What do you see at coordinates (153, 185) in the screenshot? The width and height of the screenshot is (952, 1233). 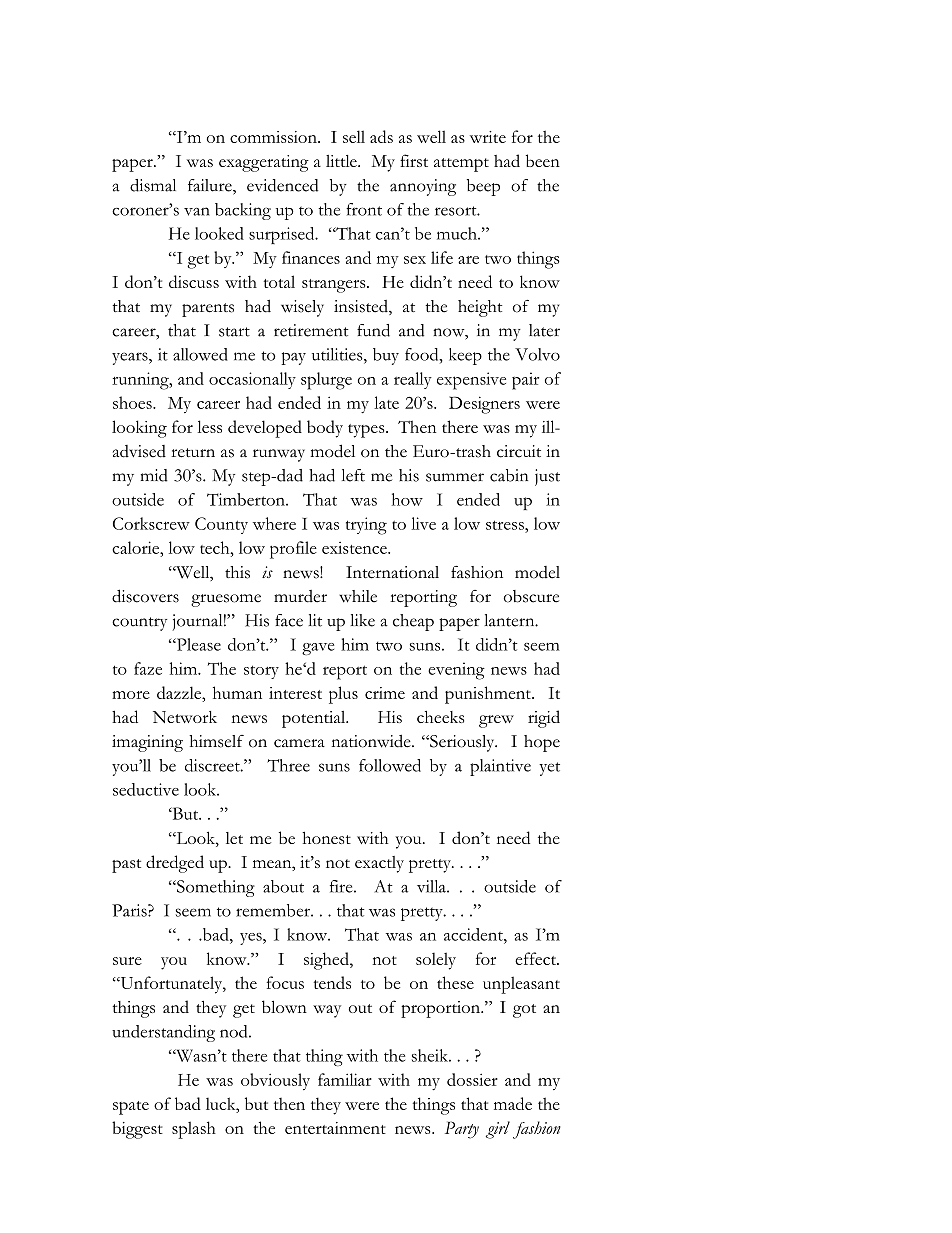 I see `dismal` at bounding box center [153, 185].
